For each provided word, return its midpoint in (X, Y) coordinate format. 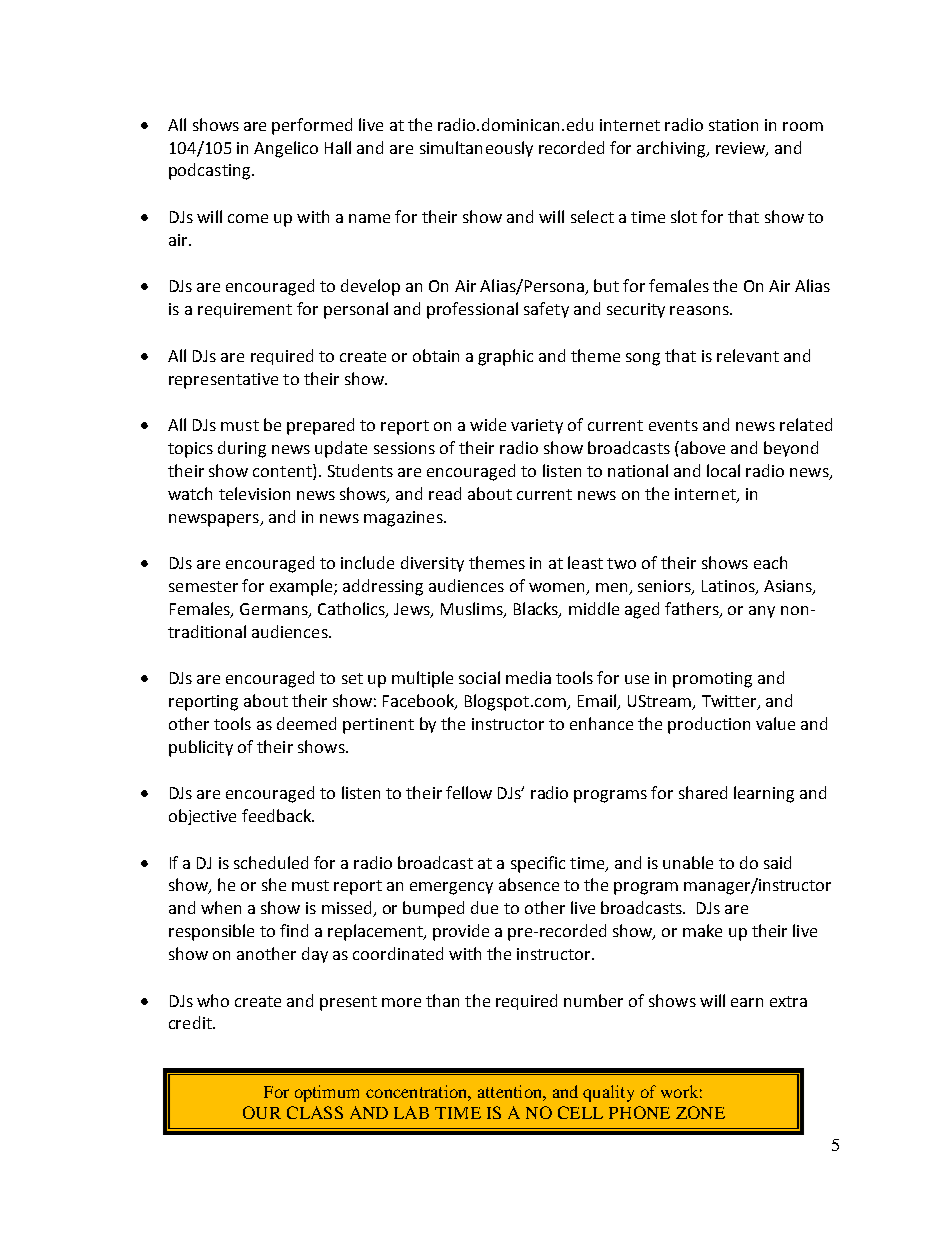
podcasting (211, 171)
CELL (580, 1112)
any (762, 612)
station (733, 125)
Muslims (473, 609)
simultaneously (476, 149)
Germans (275, 610)
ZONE (700, 1112)
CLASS (315, 1112)
